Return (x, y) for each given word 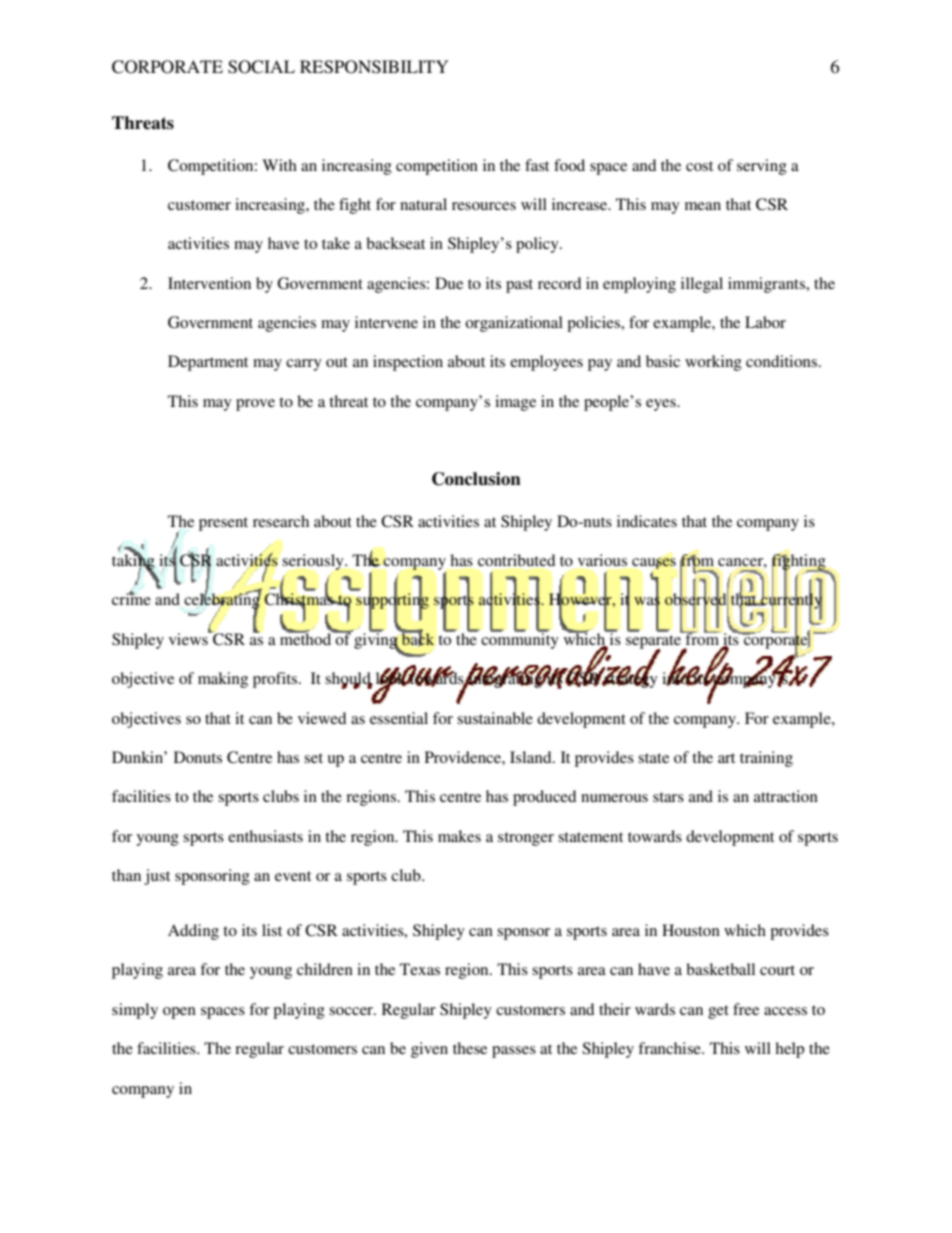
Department (208, 363)
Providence (464, 757)
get (718, 1012)
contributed (516, 560)
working (713, 363)
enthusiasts (265, 836)
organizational (514, 324)
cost (699, 166)
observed (696, 599)
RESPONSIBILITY (374, 67)
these (470, 1048)
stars (668, 797)
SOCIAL (261, 67)
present (223, 524)
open (179, 1013)
